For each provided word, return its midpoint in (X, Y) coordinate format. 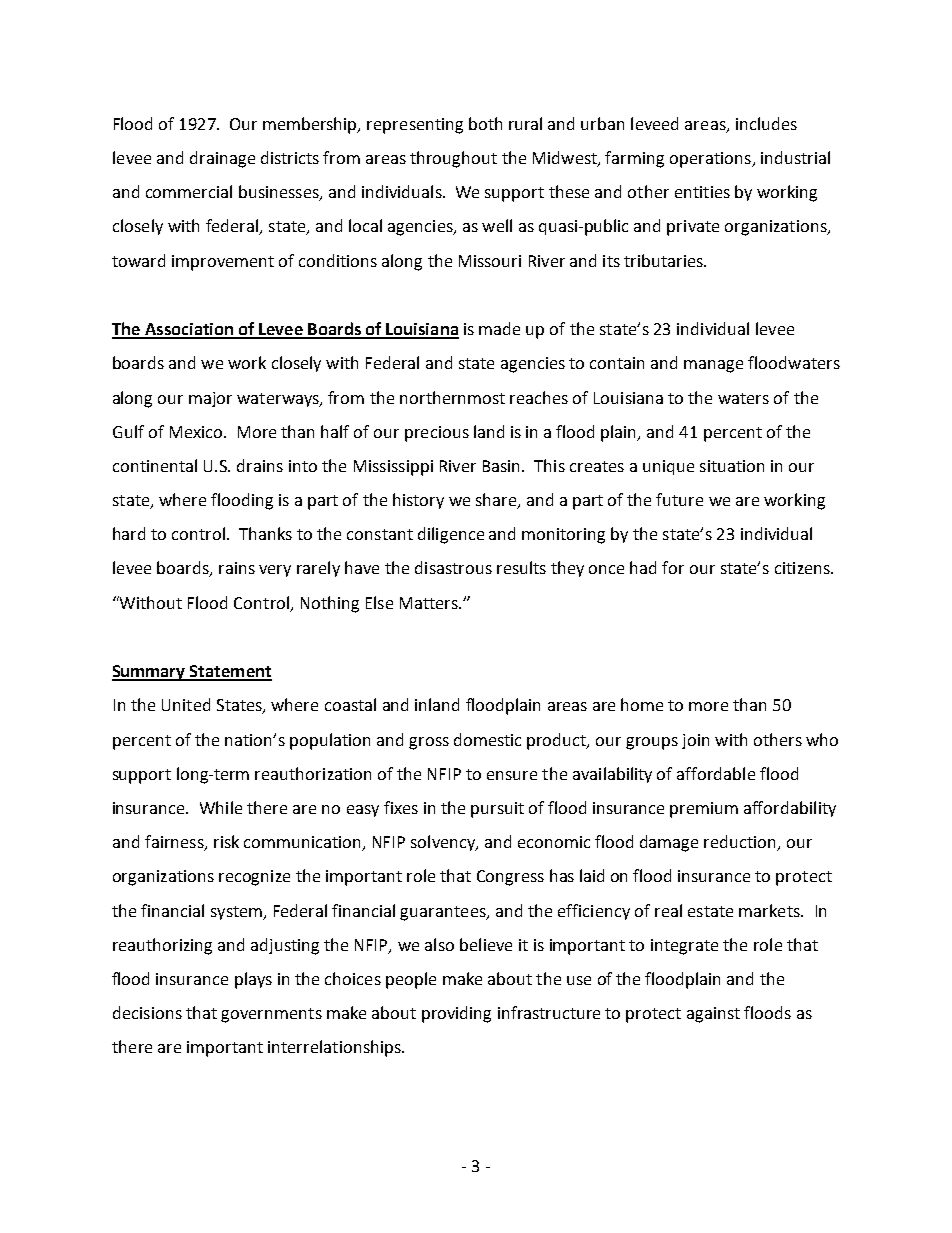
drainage (222, 159)
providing (456, 1014)
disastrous (453, 567)
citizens (803, 568)
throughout (453, 159)
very (275, 571)
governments (271, 1015)
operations (711, 160)
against (713, 1015)
